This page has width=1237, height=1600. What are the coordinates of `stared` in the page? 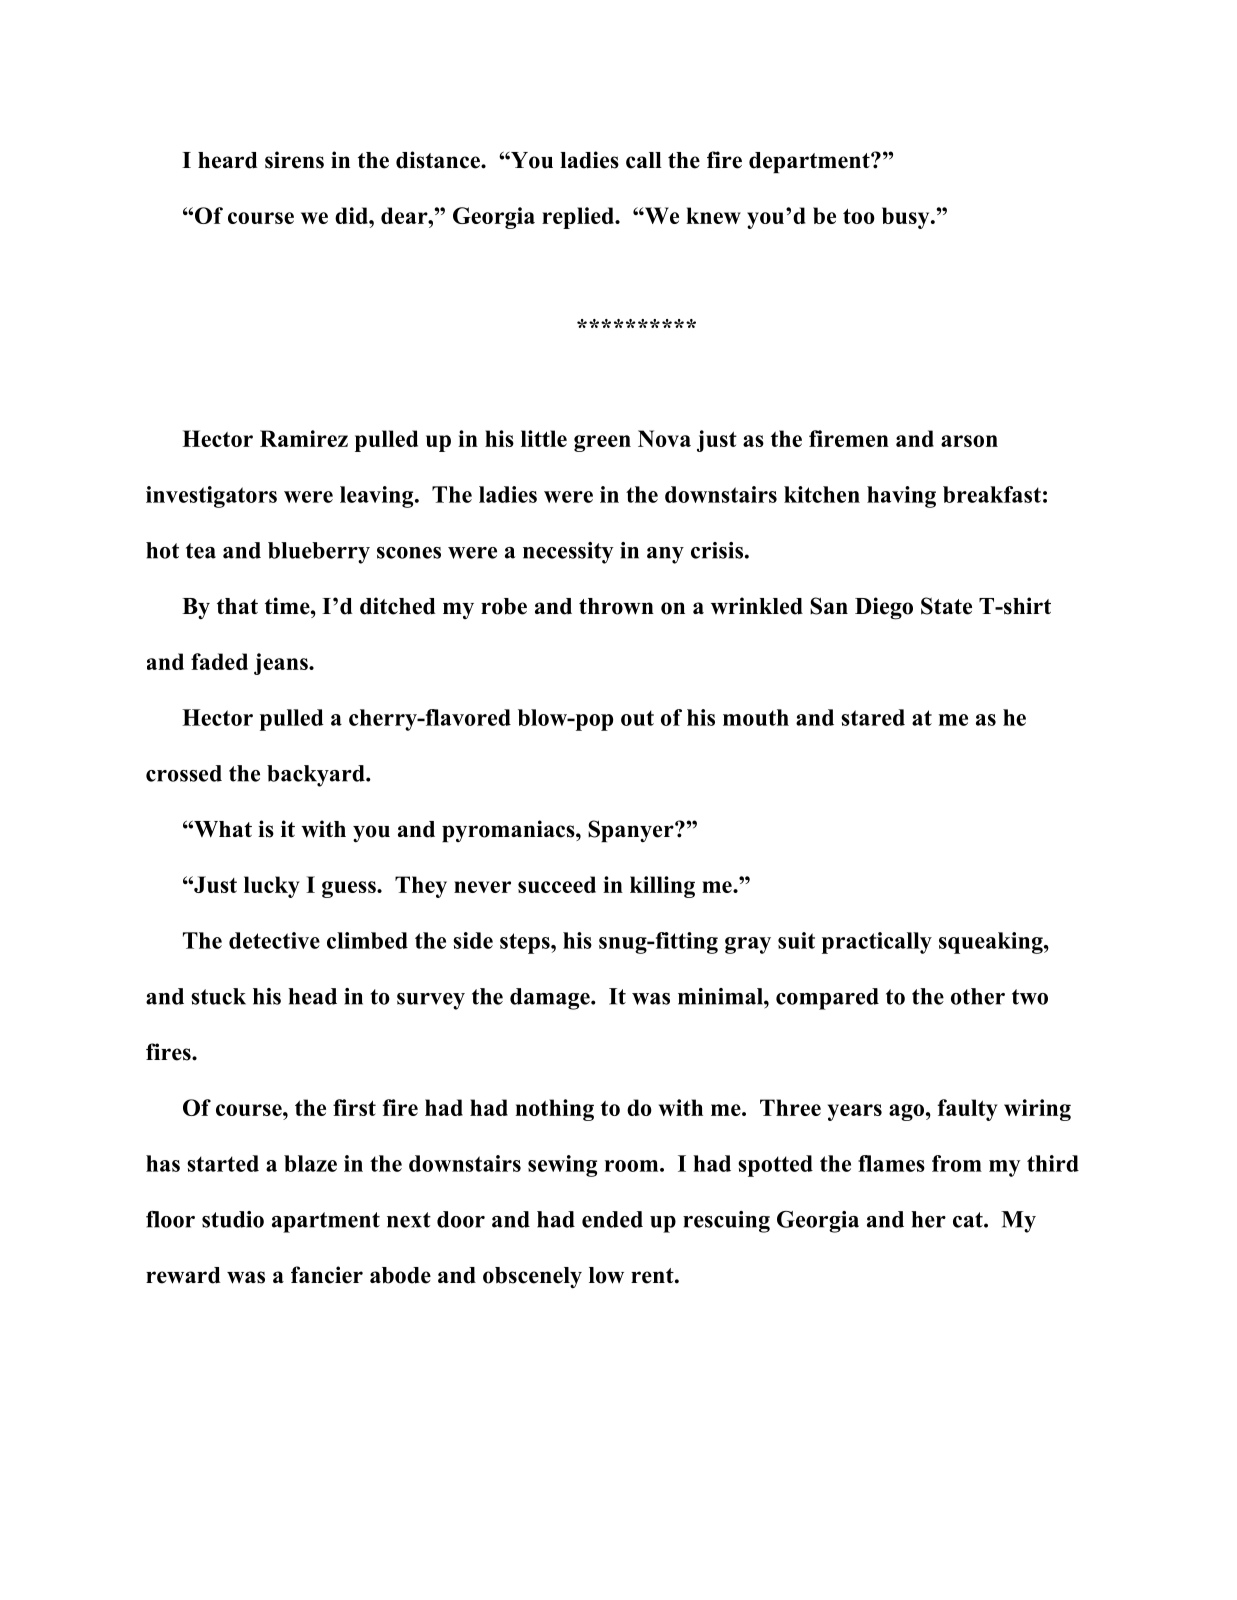 It's located at (873, 717).
